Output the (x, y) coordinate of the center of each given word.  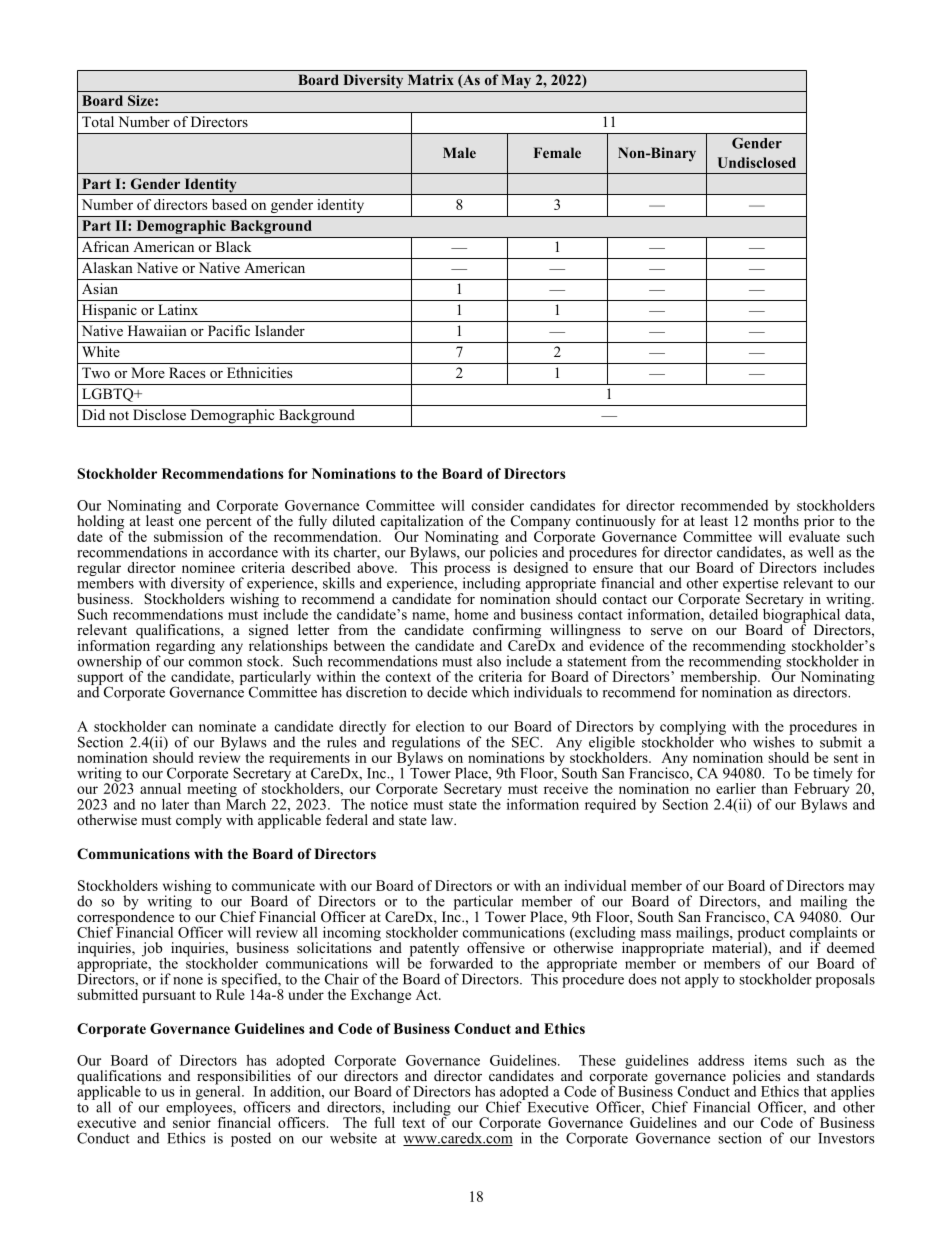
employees (199, 1108)
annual (160, 788)
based (229, 204)
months (776, 519)
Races (187, 372)
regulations (426, 744)
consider (498, 505)
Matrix (431, 79)
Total (98, 121)
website (353, 1138)
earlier (736, 788)
